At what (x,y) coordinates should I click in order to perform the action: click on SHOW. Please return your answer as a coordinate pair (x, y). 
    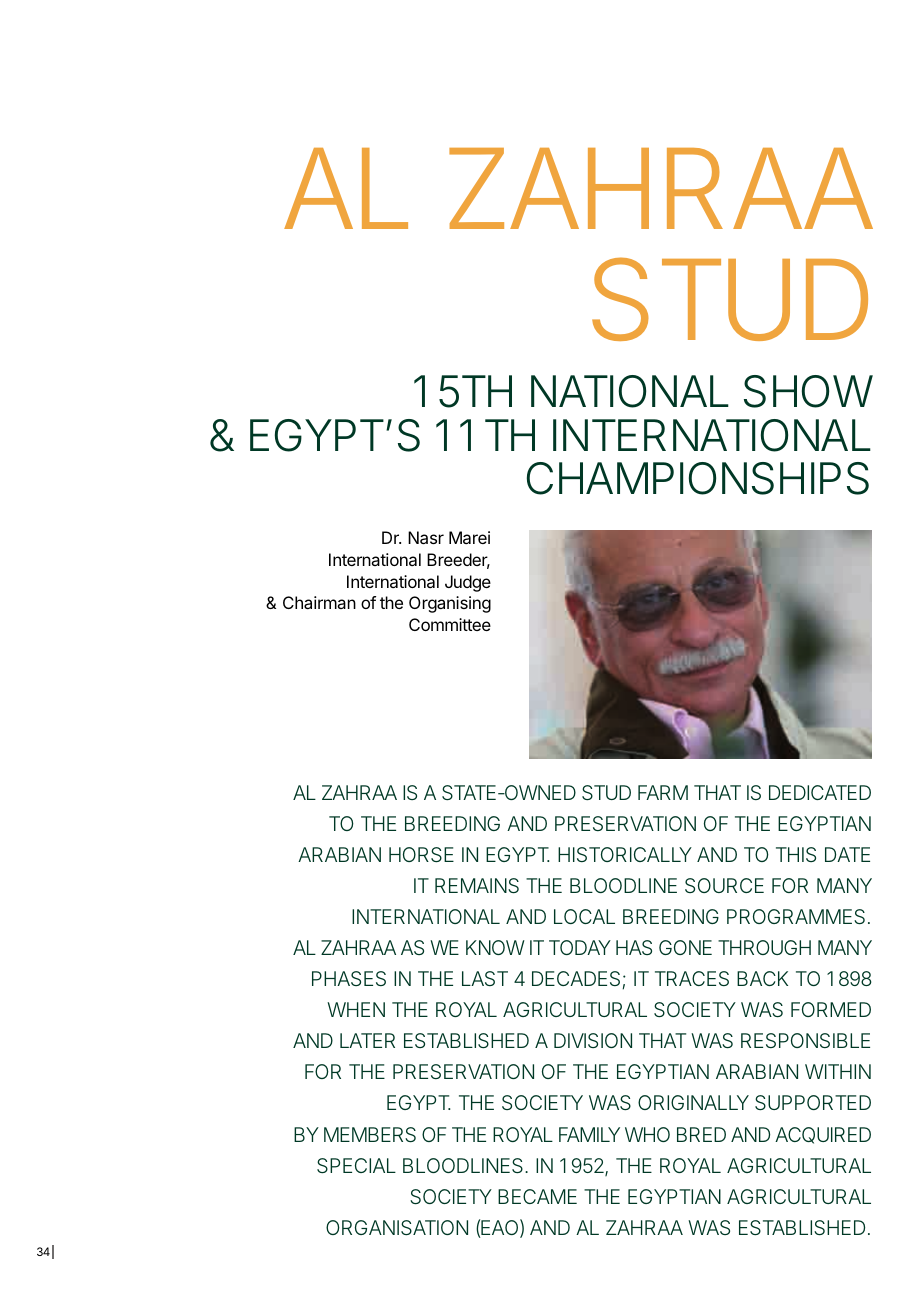
    Looking at the image, I should click on (808, 391).
